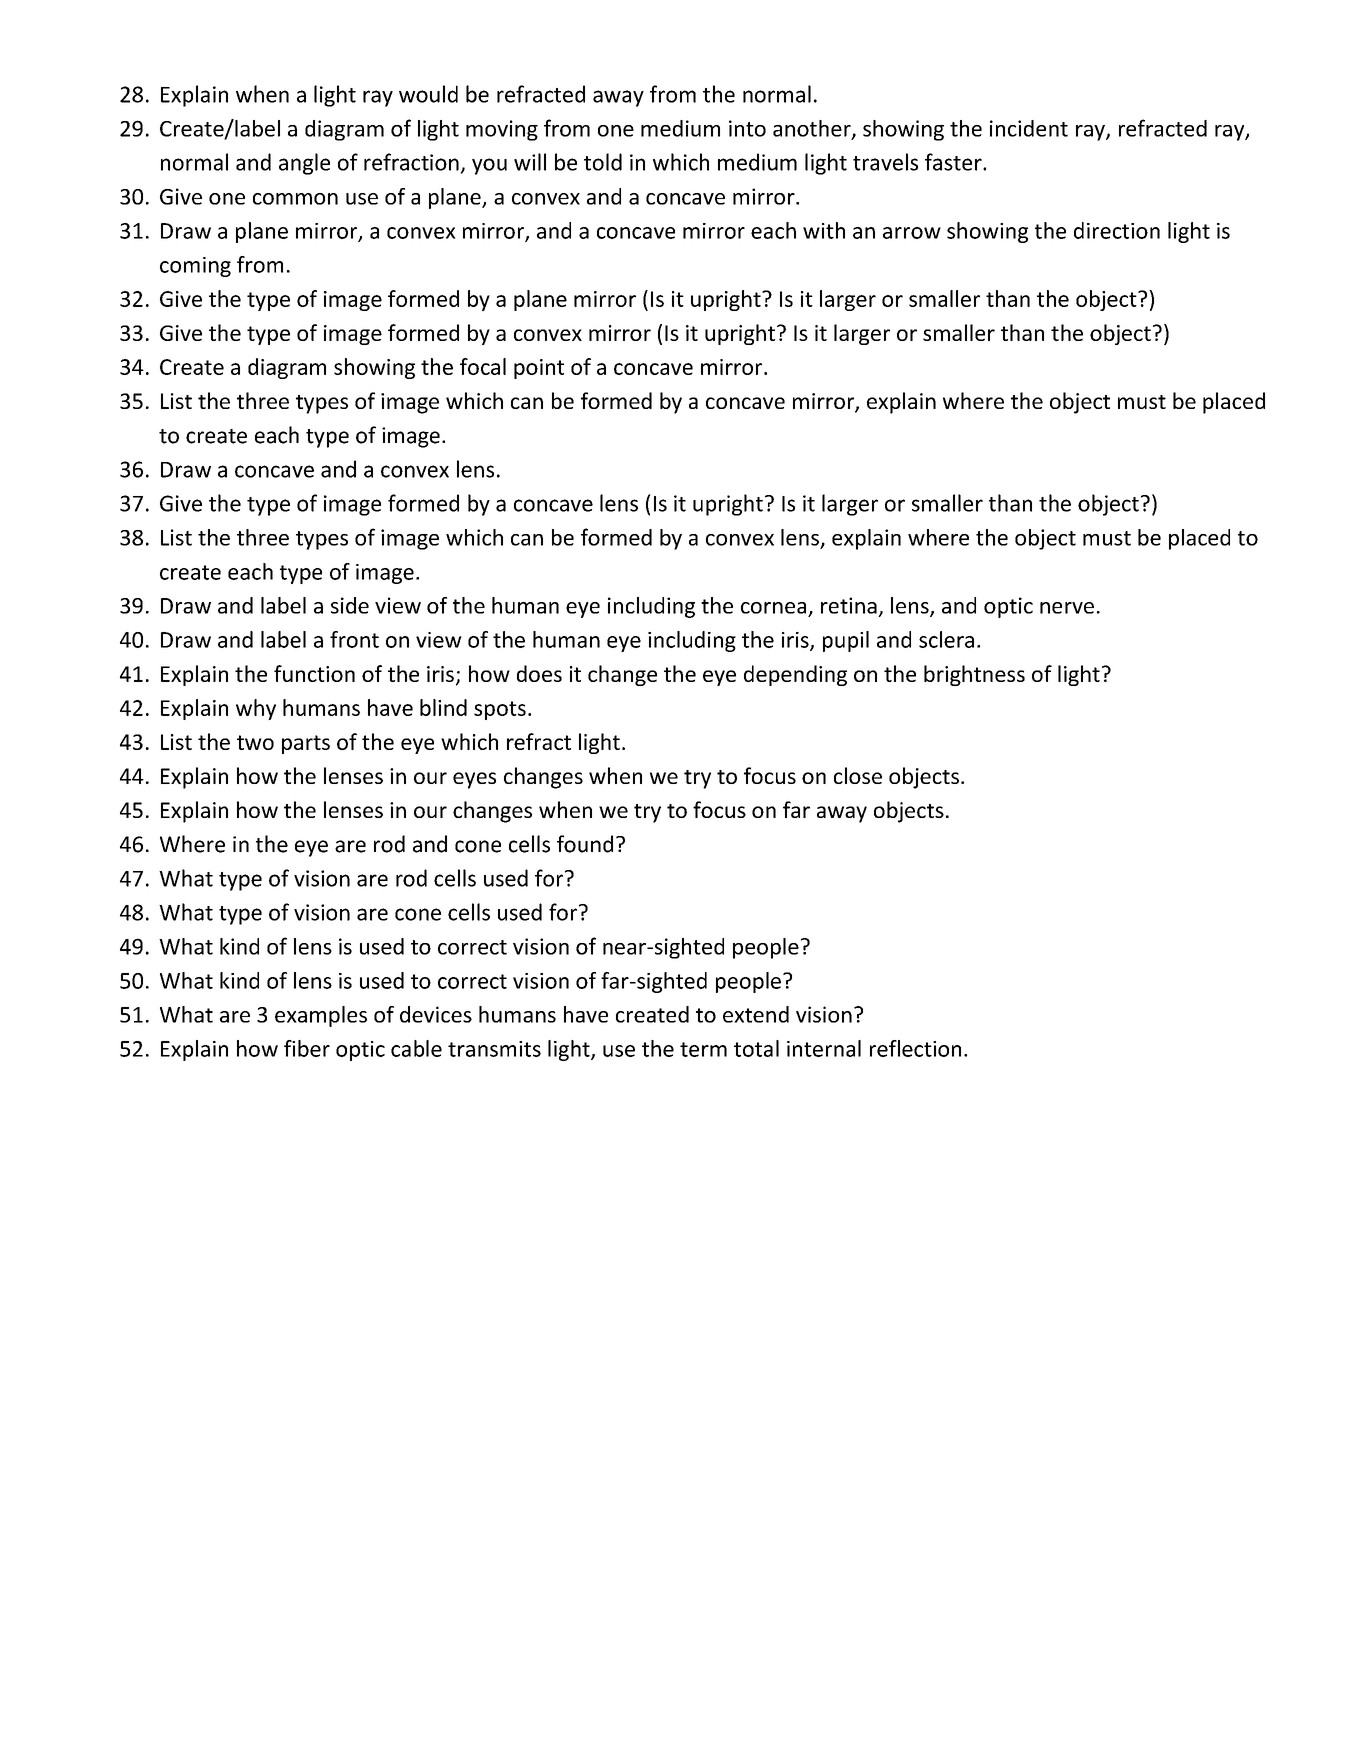  Describe the element at coordinates (773, 608) in the image. I see `cornea` at that location.
